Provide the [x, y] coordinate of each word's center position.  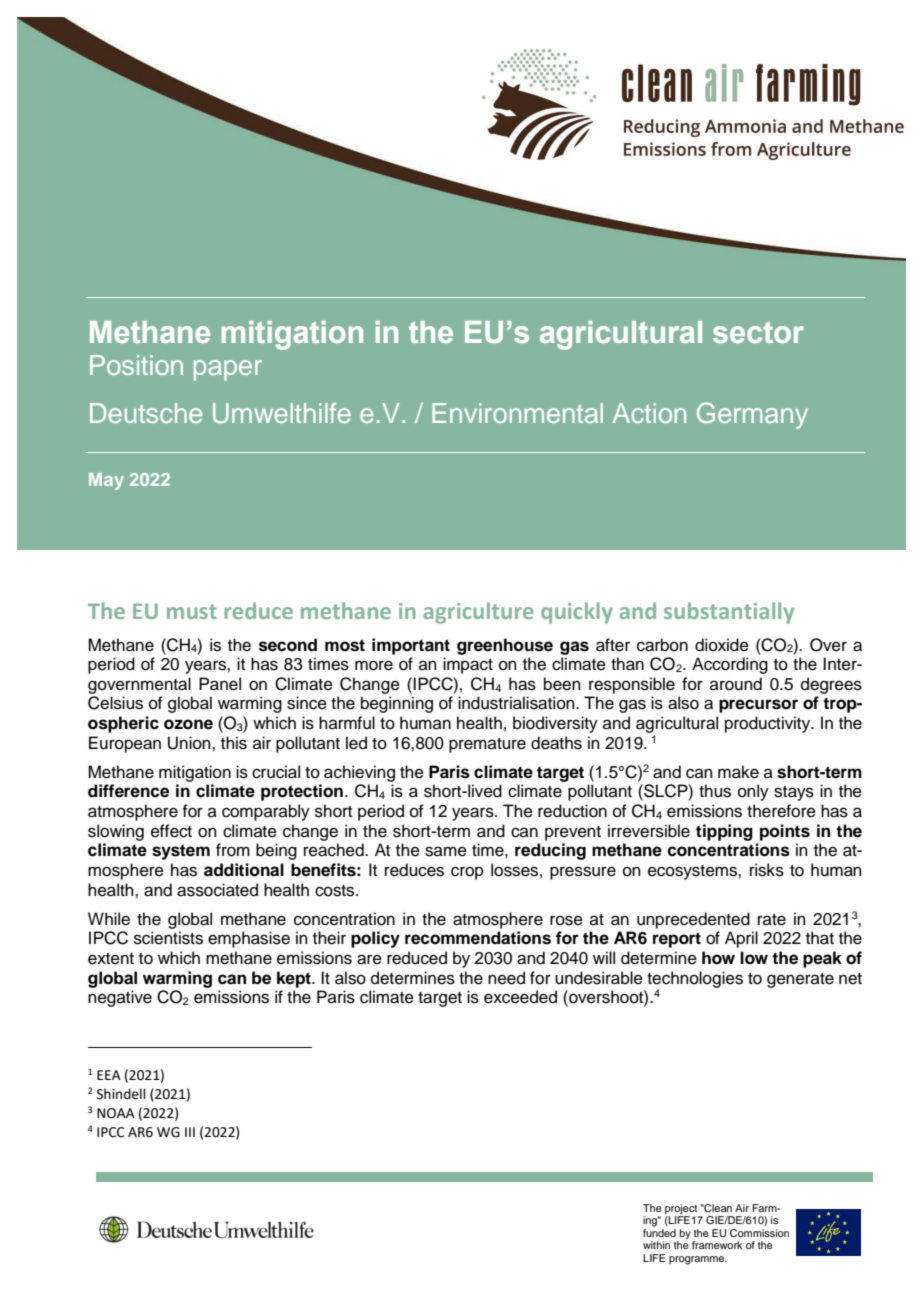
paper [228, 370]
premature [487, 745]
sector [758, 332]
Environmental [517, 413]
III [190, 1132]
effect [171, 831]
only [753, 792]
